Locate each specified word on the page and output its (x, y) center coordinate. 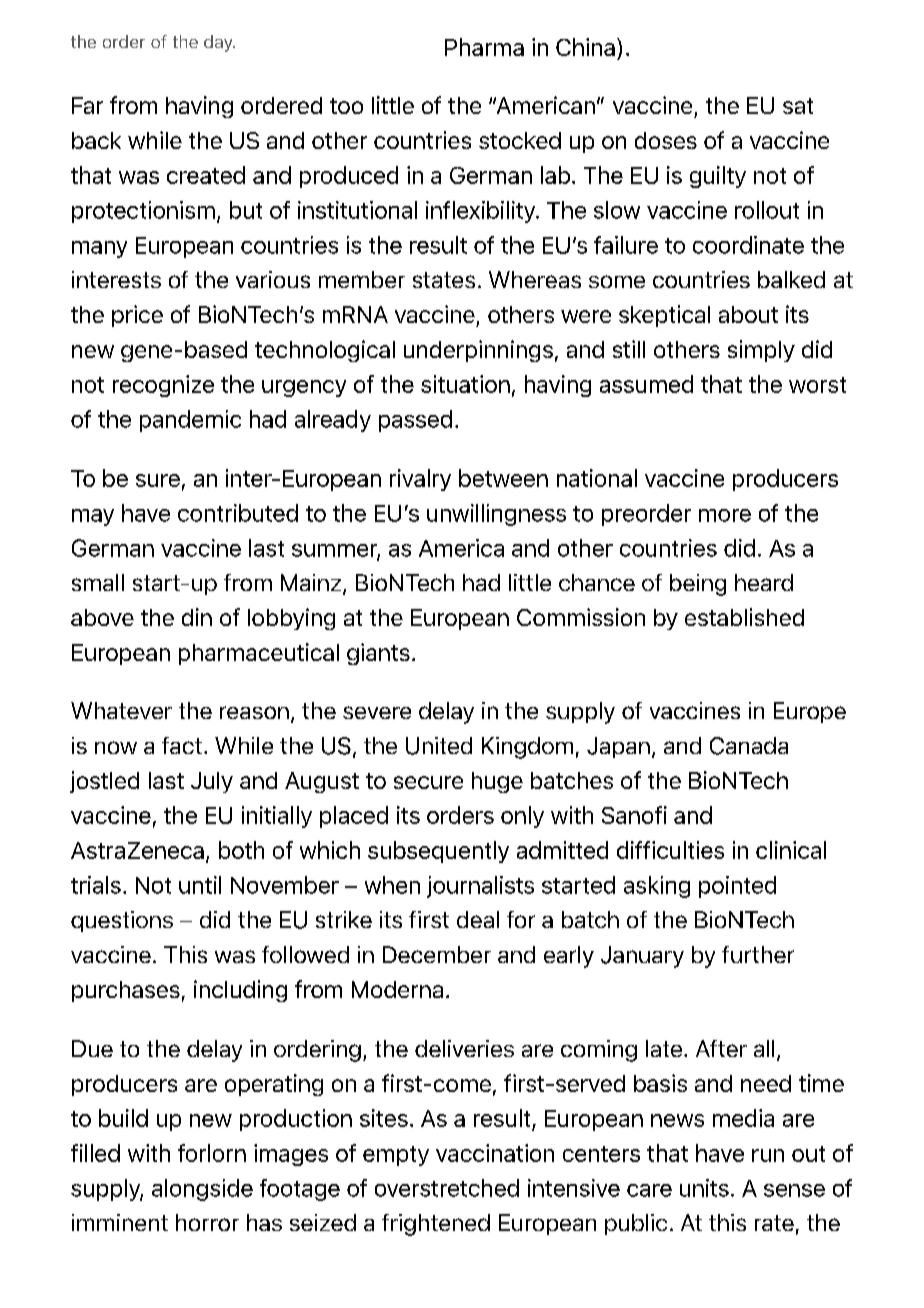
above (102, 617)
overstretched (447, 1188)
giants (378, 654)
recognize (163, 386)
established (744, 617)
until (200, 885)
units (704, 1188)
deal (478, 919)
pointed (737, 887)
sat (798, 106)
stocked (520, 140)
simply (761, 351)
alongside (202, 1190)
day (219, 43)
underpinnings (478, 351)
